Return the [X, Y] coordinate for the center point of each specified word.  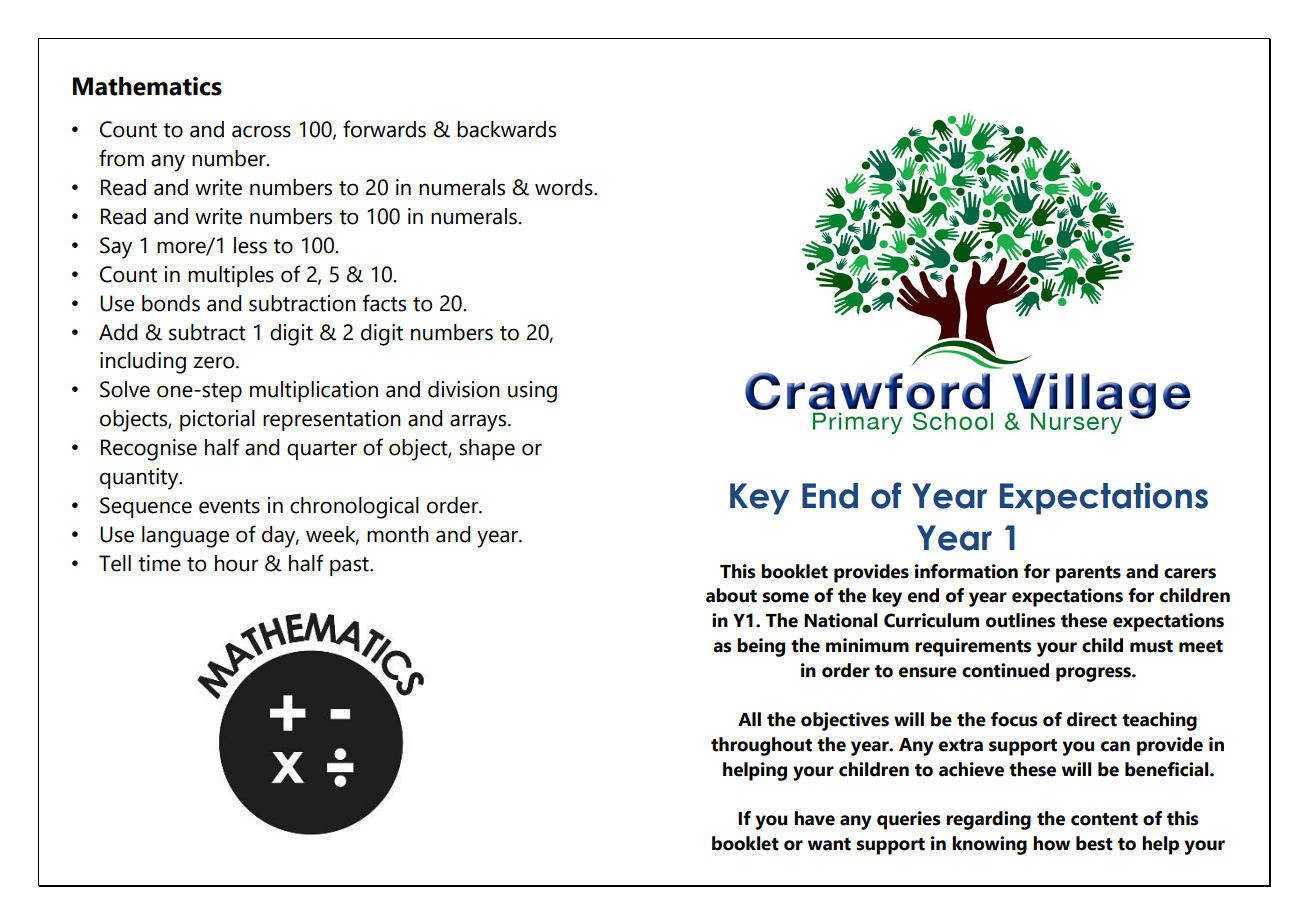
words [565, 187]
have [814, 818]
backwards [506, 129]
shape [487, 449]
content [1104, 819]
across [261, 131]
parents [1088, 574]
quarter [322, 450]
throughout [761, 746]
